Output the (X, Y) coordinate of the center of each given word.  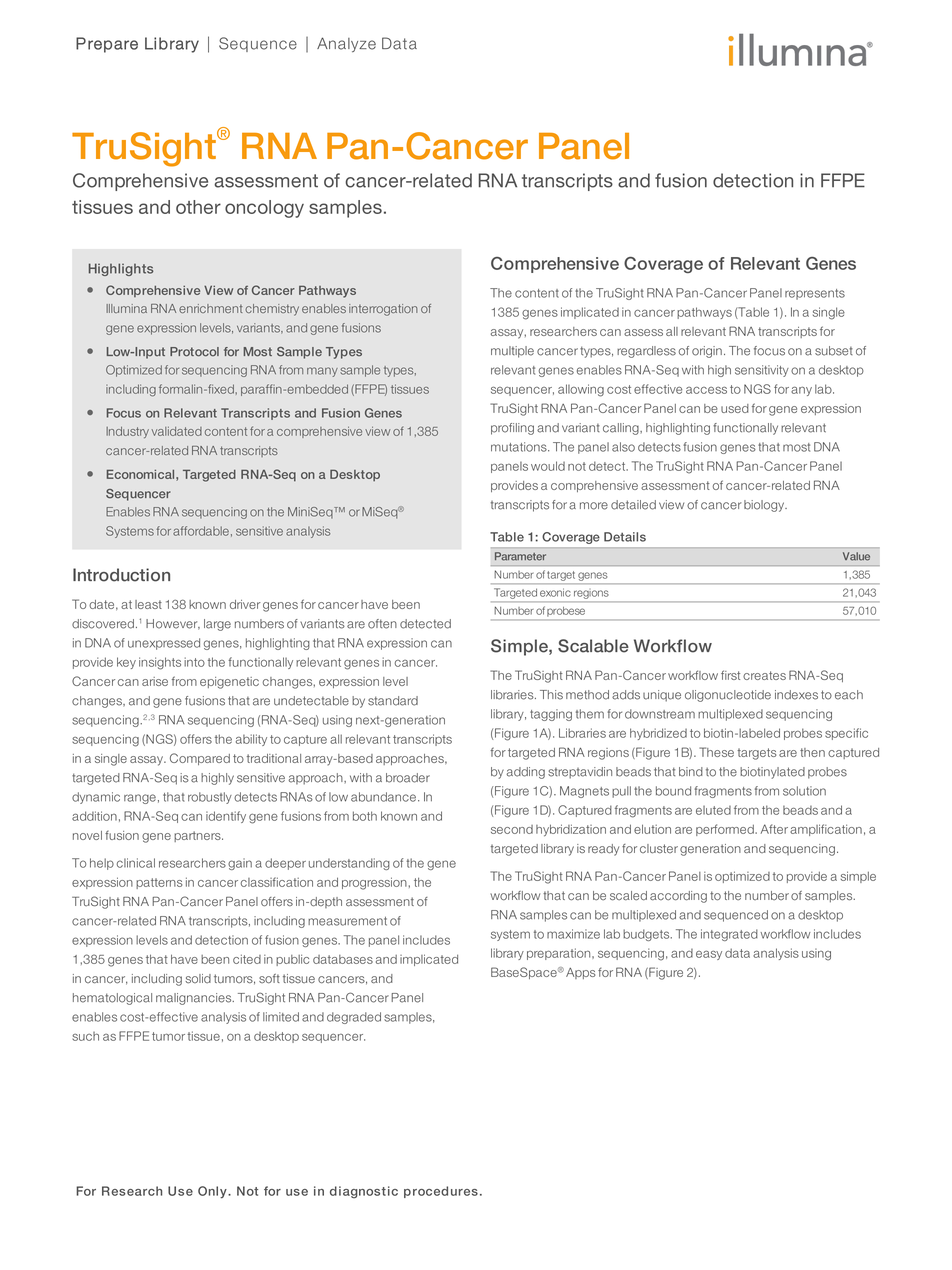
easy (709, 955)
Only (213, 1192)
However (173, 624)
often (382, 624)
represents (815, 294)
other (198, 207)
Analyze (346, 44)
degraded (354, 1018)
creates (764, 675)
